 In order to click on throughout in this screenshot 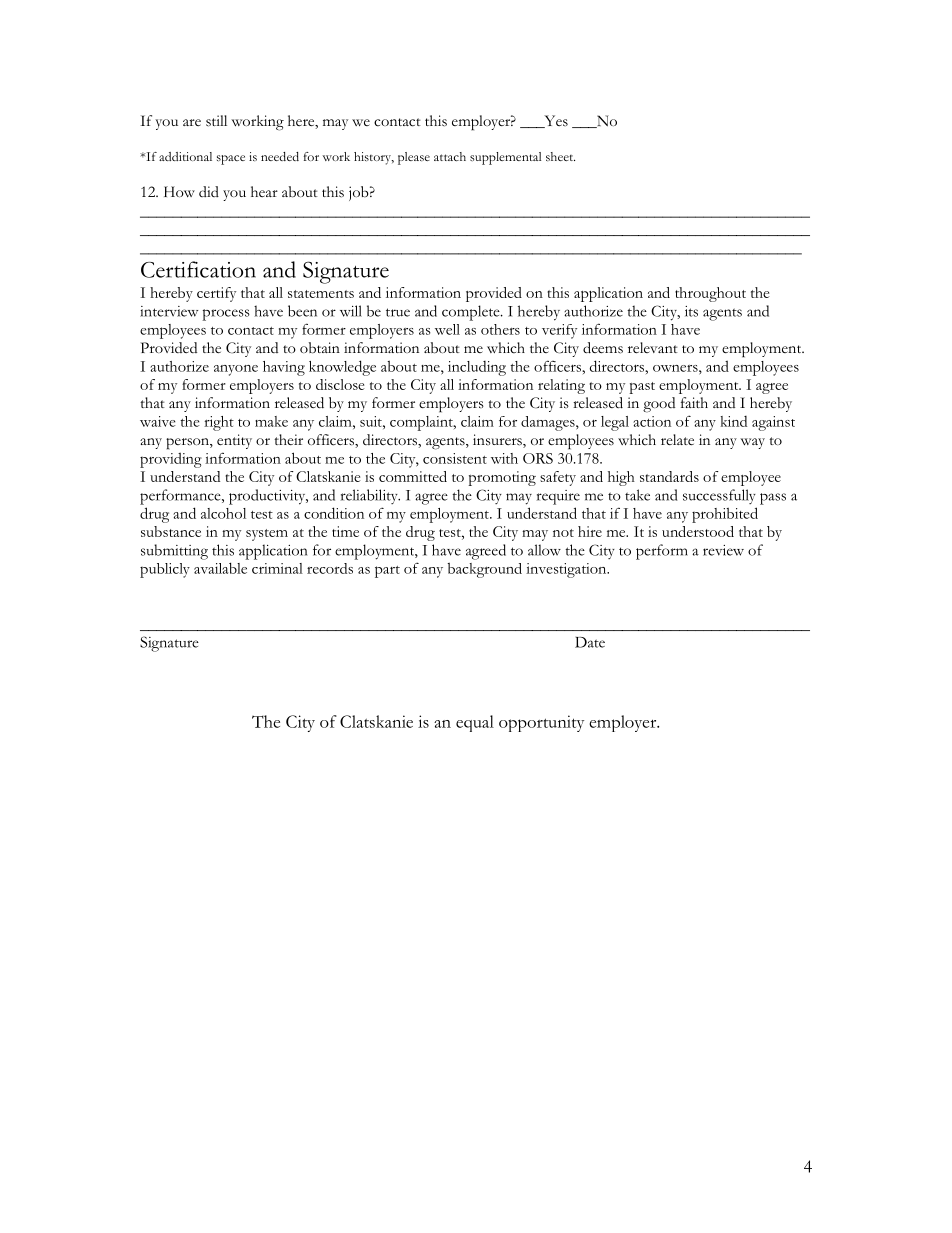, I will do `click(710, 294)`.
